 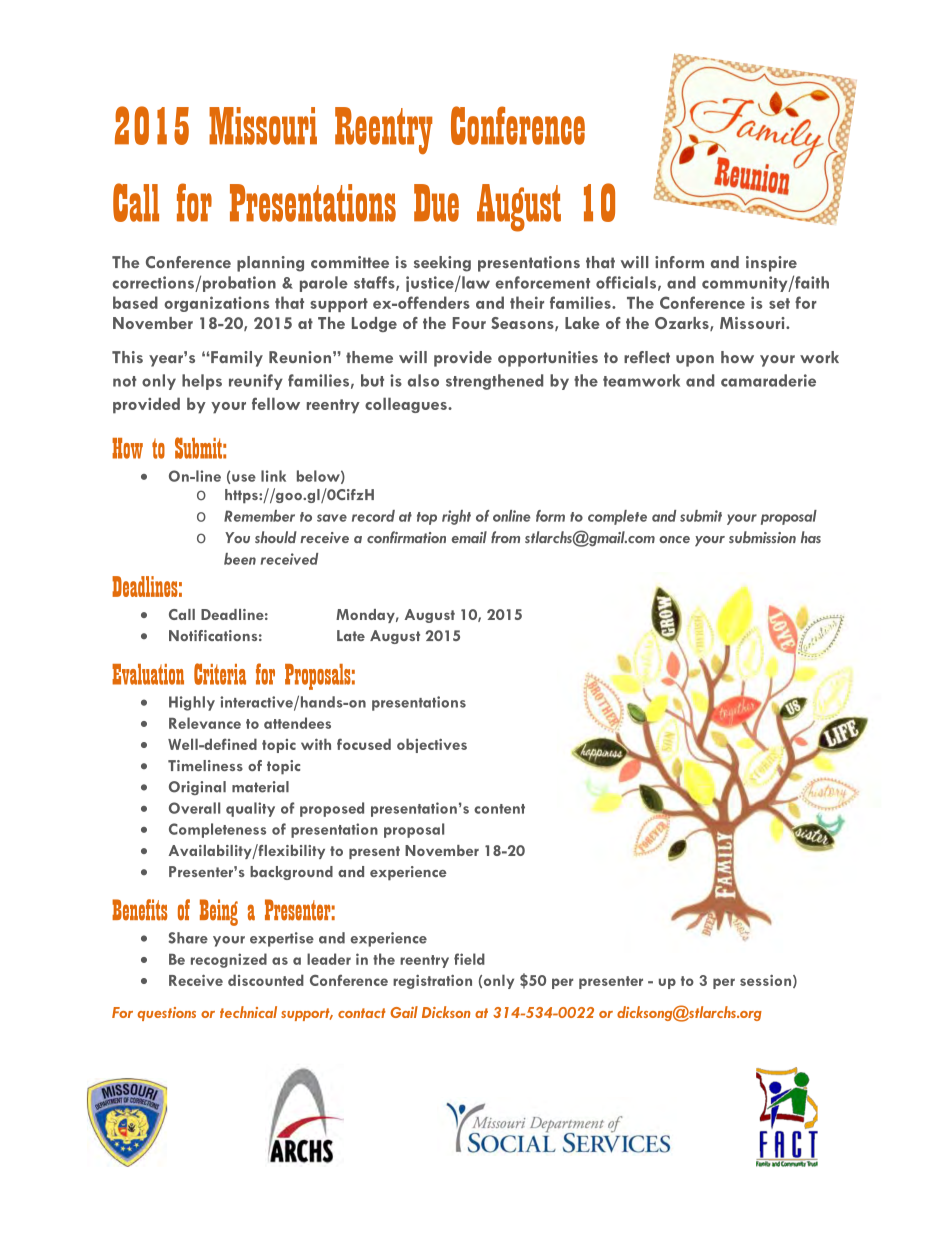 What do you see at coordinates (194, 808) in the image?
I see `Overall` at bounding box center [194, 808].
